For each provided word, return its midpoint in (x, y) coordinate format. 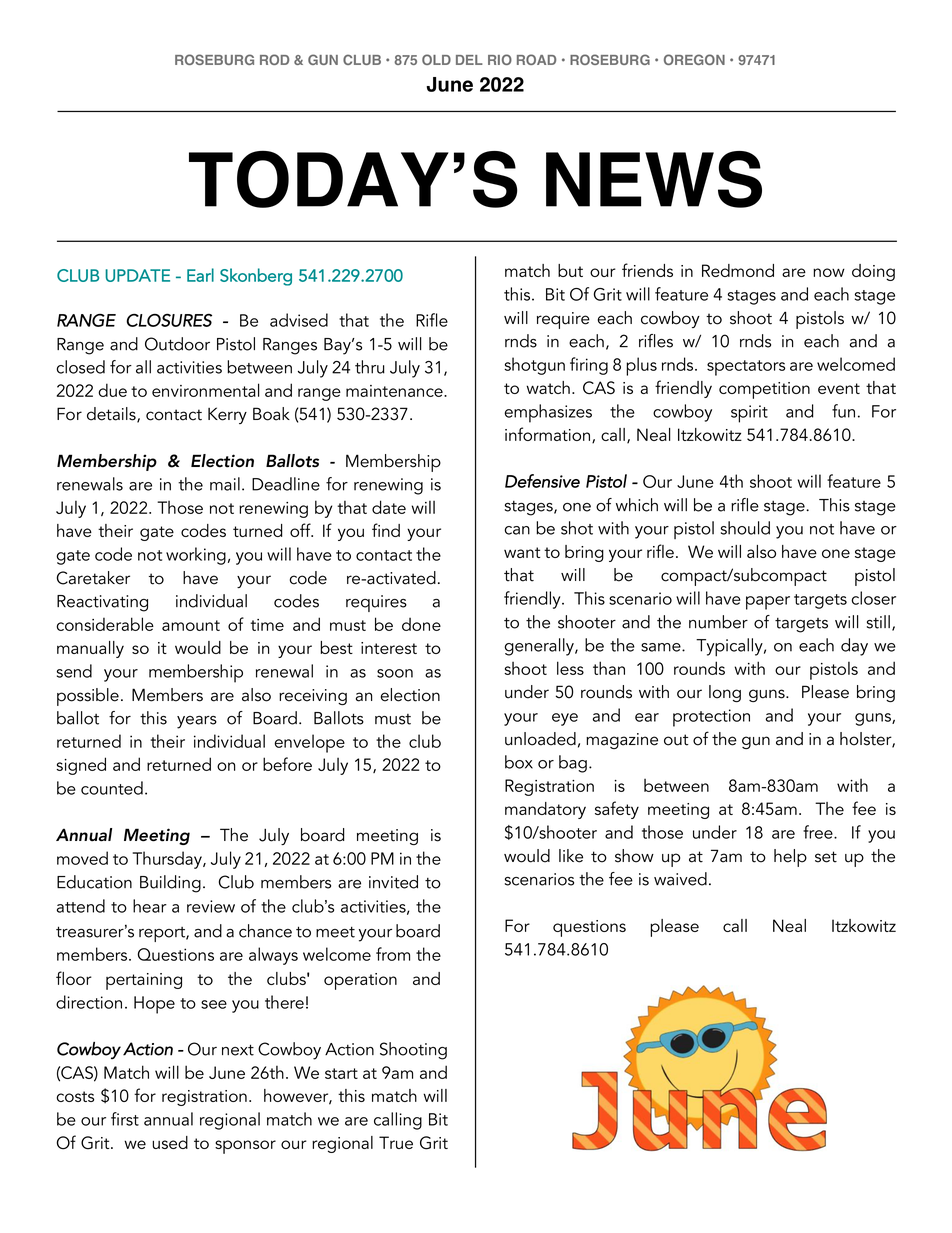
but (570, 270)
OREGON (694, 59)
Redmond (738, 270)
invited (393, 882)
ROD (274, 59)
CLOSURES (169, 320)
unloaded (540, 739)
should (745, 528)
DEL (469, 60)
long (725, 693)
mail (225, 484)
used (170, 1142)
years (197, 722)
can (517, 530)
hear (150, 906)
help (790, 858)
